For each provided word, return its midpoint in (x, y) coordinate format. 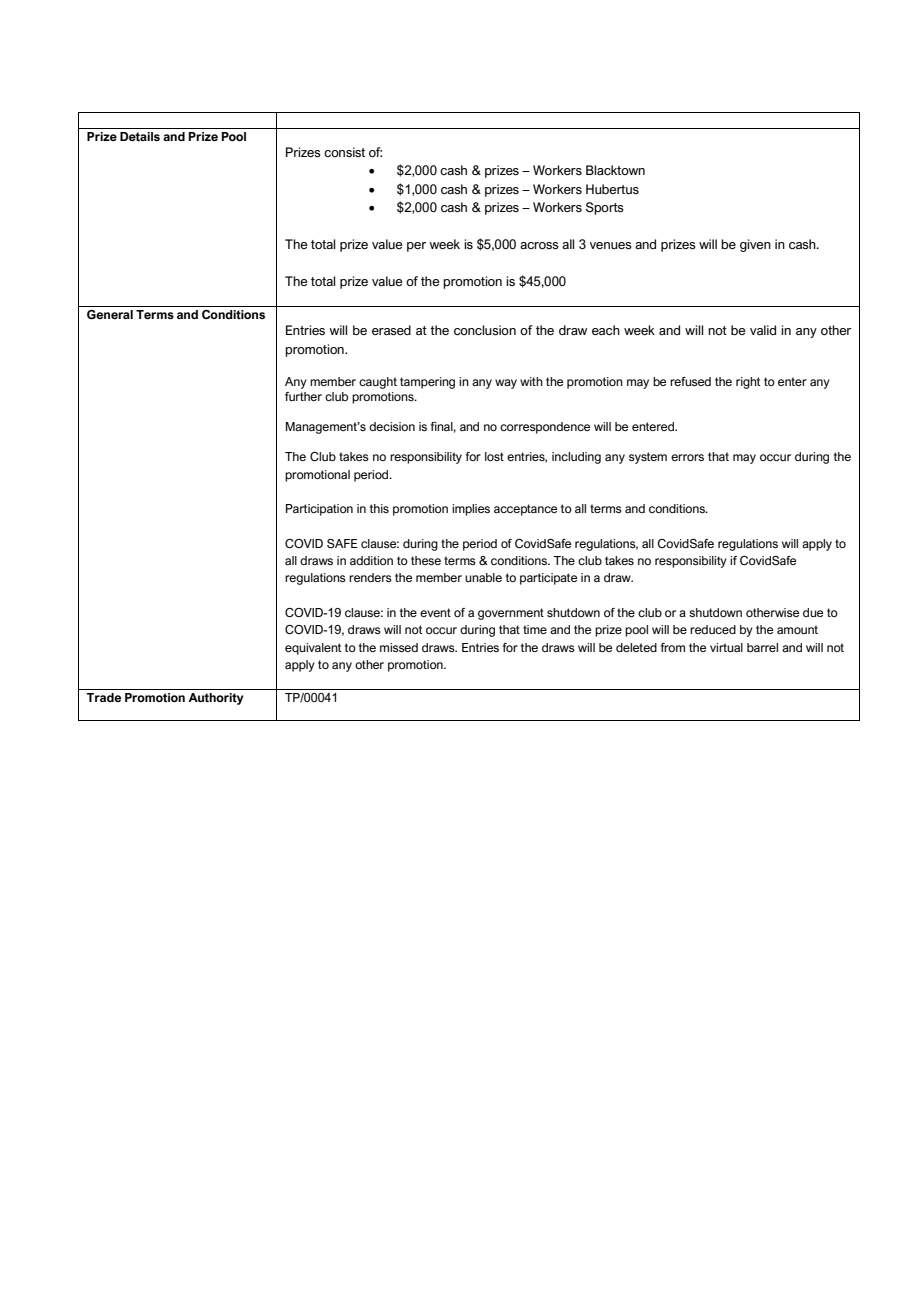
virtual (726, 647)
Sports (605, 208)
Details (140, 136)
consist (344, 152)
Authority (216, 699)
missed (399, 647)
